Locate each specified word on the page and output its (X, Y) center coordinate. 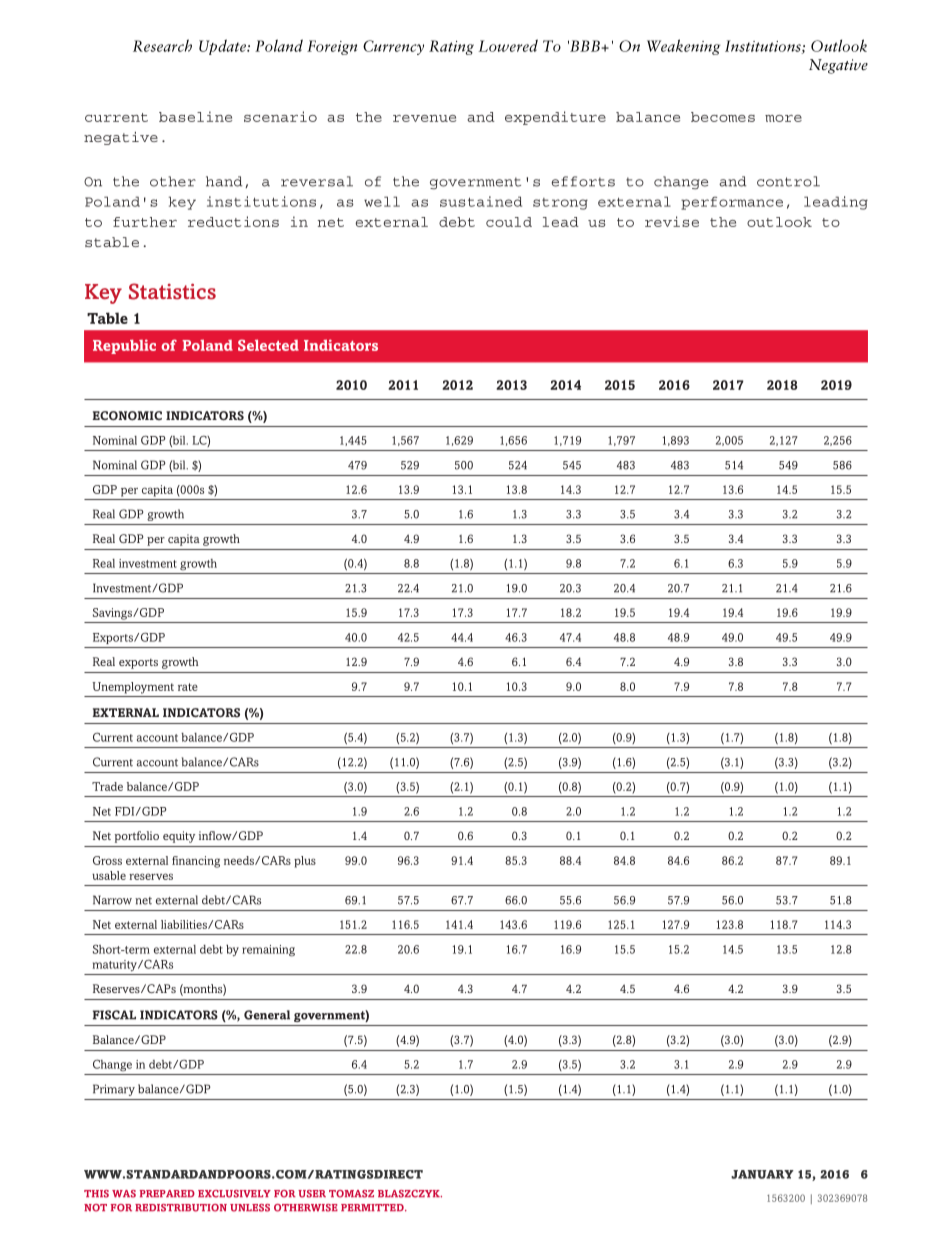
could (509, 222)
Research (162, 45)
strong (560, 204)
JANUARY (762, 1174)
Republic (124, 346)
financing (196, 862)
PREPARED (167, 1193)
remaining (268, 951)
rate (188, 687)
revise (672, 221)
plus (305, 862)
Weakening (683, 47)
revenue (424, 118)
